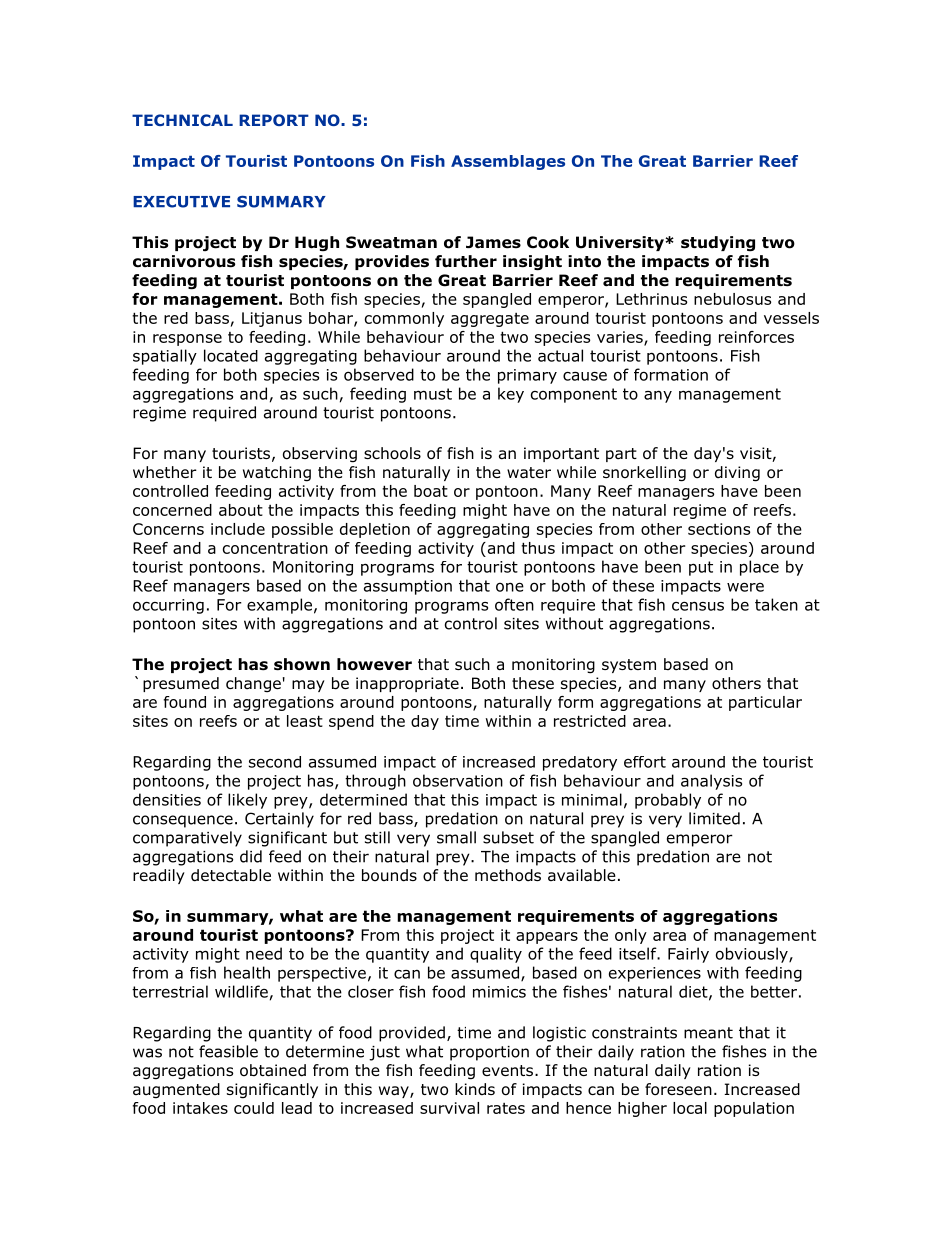 This screenshot has width=952, height=1233. Describe the element at coordinates (182, 120) in the screenshot. I see `TECHNICAL` at that location.
